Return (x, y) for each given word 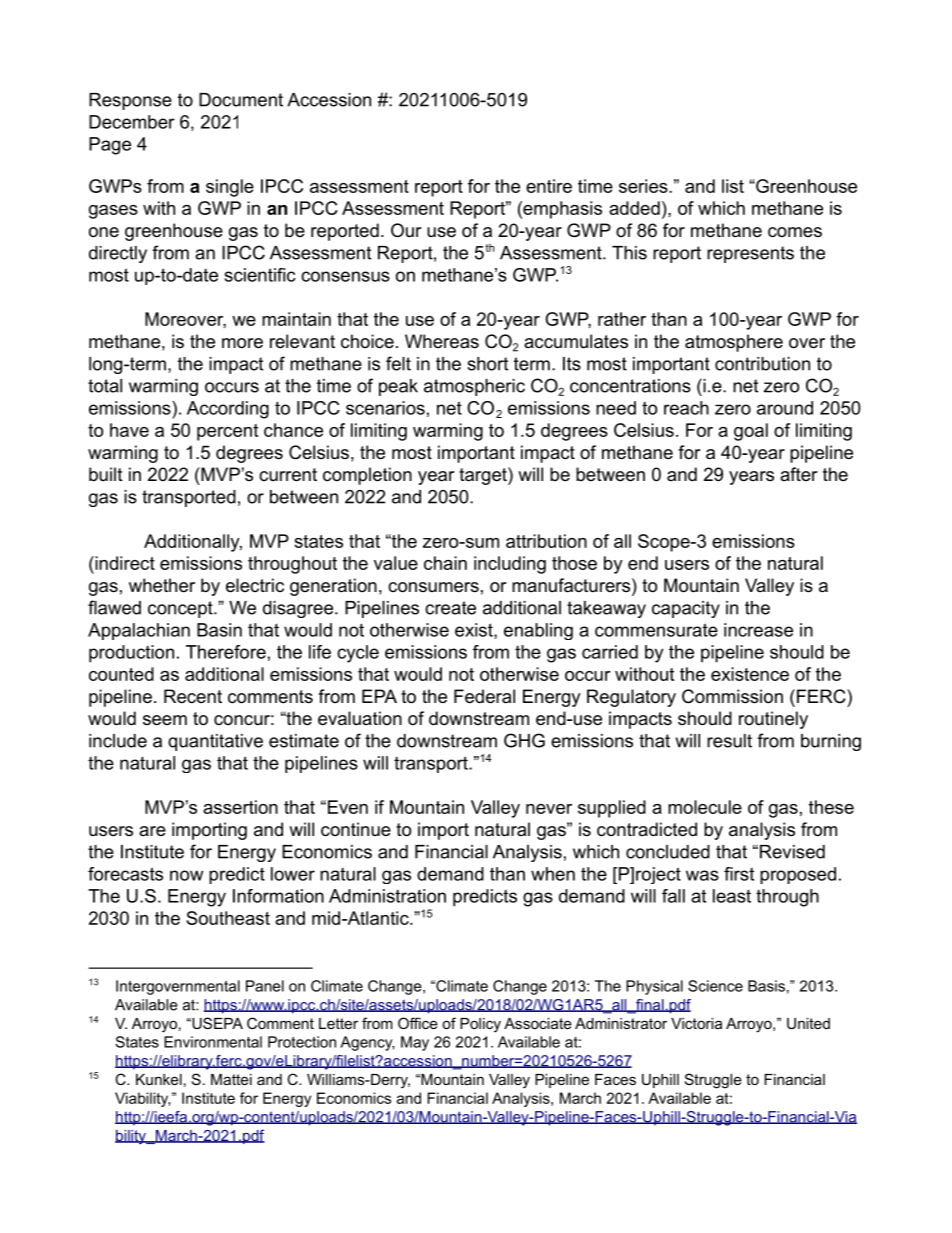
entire (549, 186)
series (644, 186)
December (132, 122)
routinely (773, 720)
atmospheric (474, 387)
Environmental (213, 1042)
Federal (484, 696)
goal (751, 432)
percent (227, 432)
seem (165, 720)
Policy (480, 1025)
